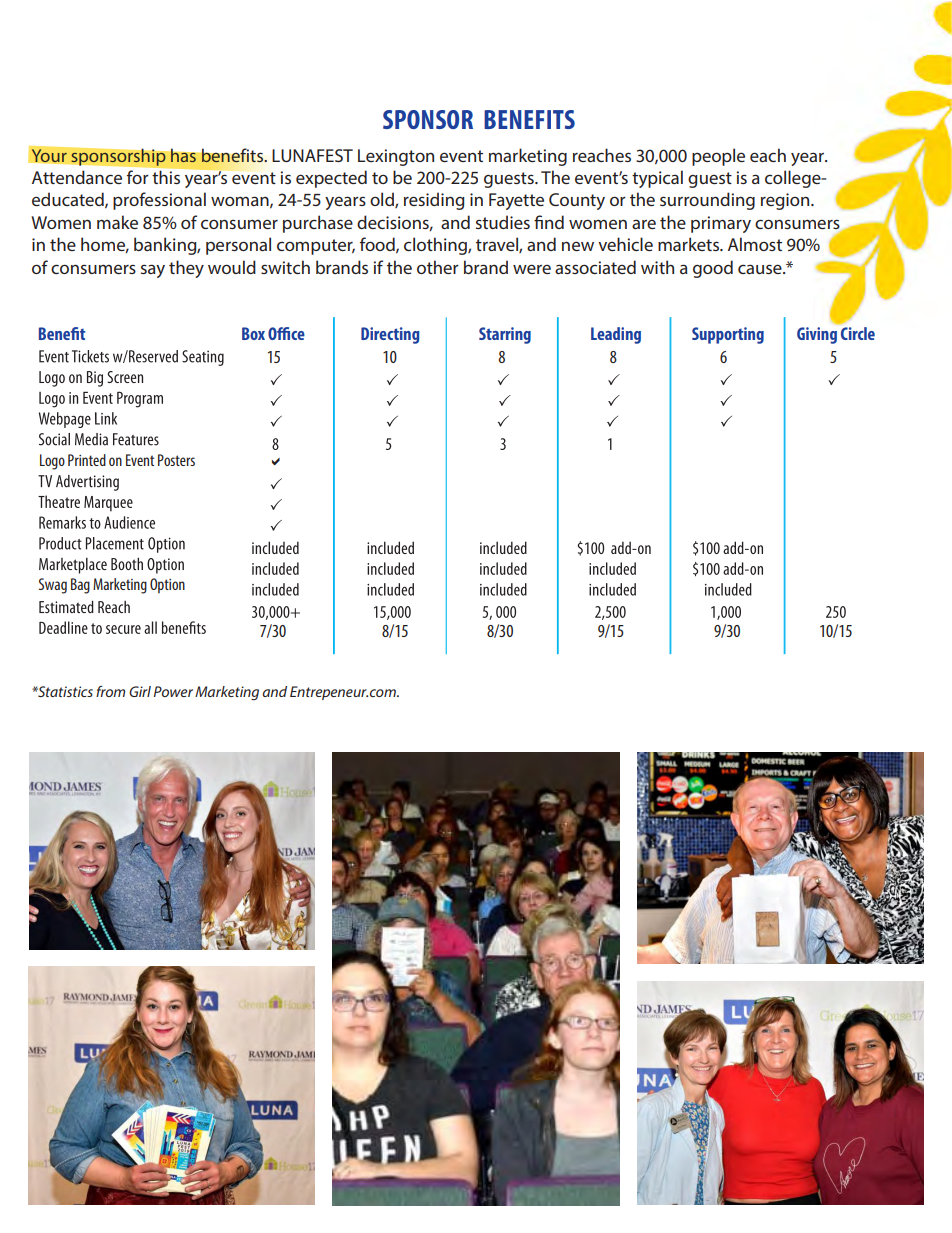 The height and width of the image is (1233, 952). I want to click on Bag, so click(80, 586).
